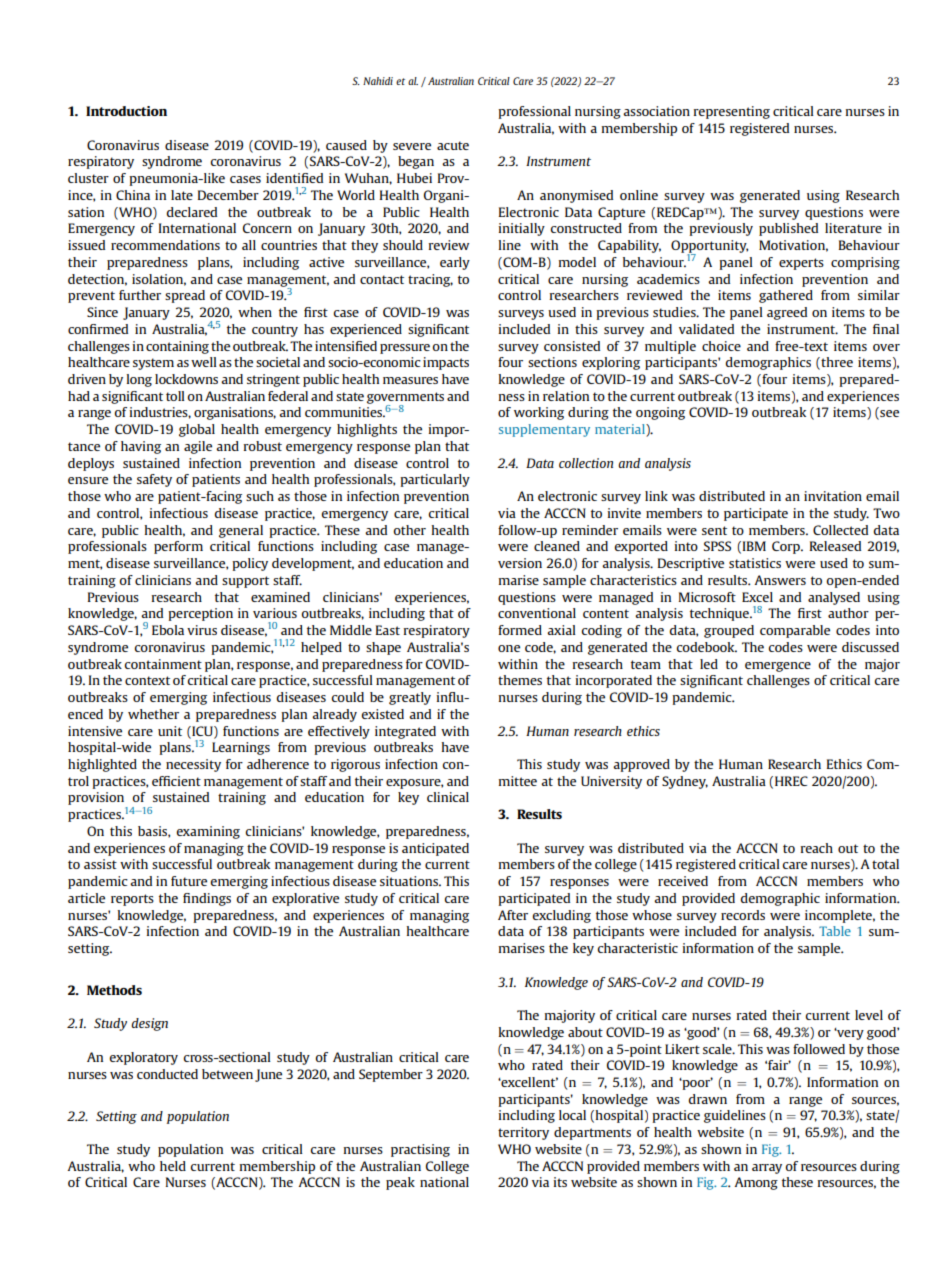 This screenshot has width=952, height=1270. What do you see at coordinates (795, 631) in the screenshot?
I see `comparable` at bounding box center [795, 631].
